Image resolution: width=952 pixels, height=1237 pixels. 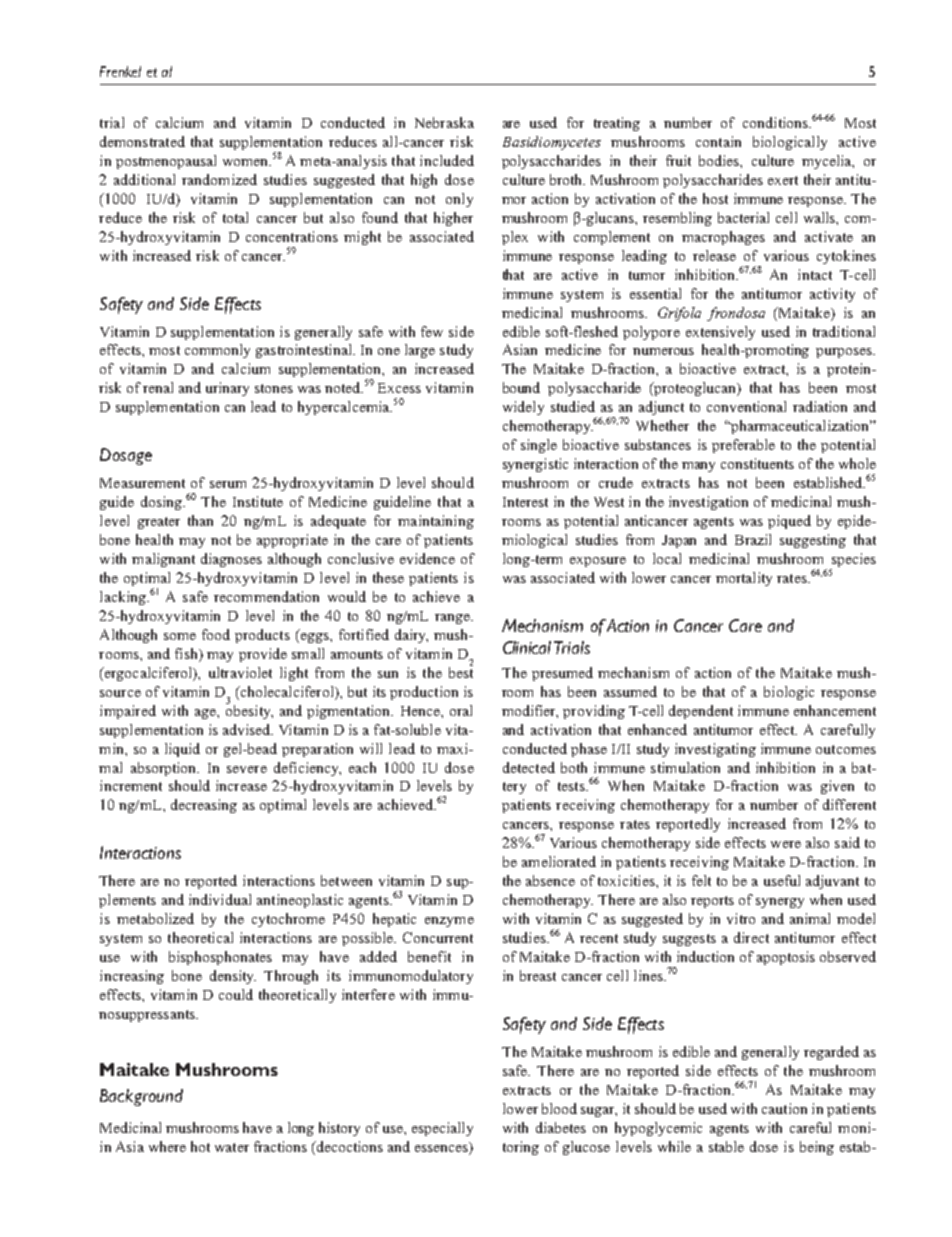 I want to click on demonstrated, so click(x=142, y=141).
